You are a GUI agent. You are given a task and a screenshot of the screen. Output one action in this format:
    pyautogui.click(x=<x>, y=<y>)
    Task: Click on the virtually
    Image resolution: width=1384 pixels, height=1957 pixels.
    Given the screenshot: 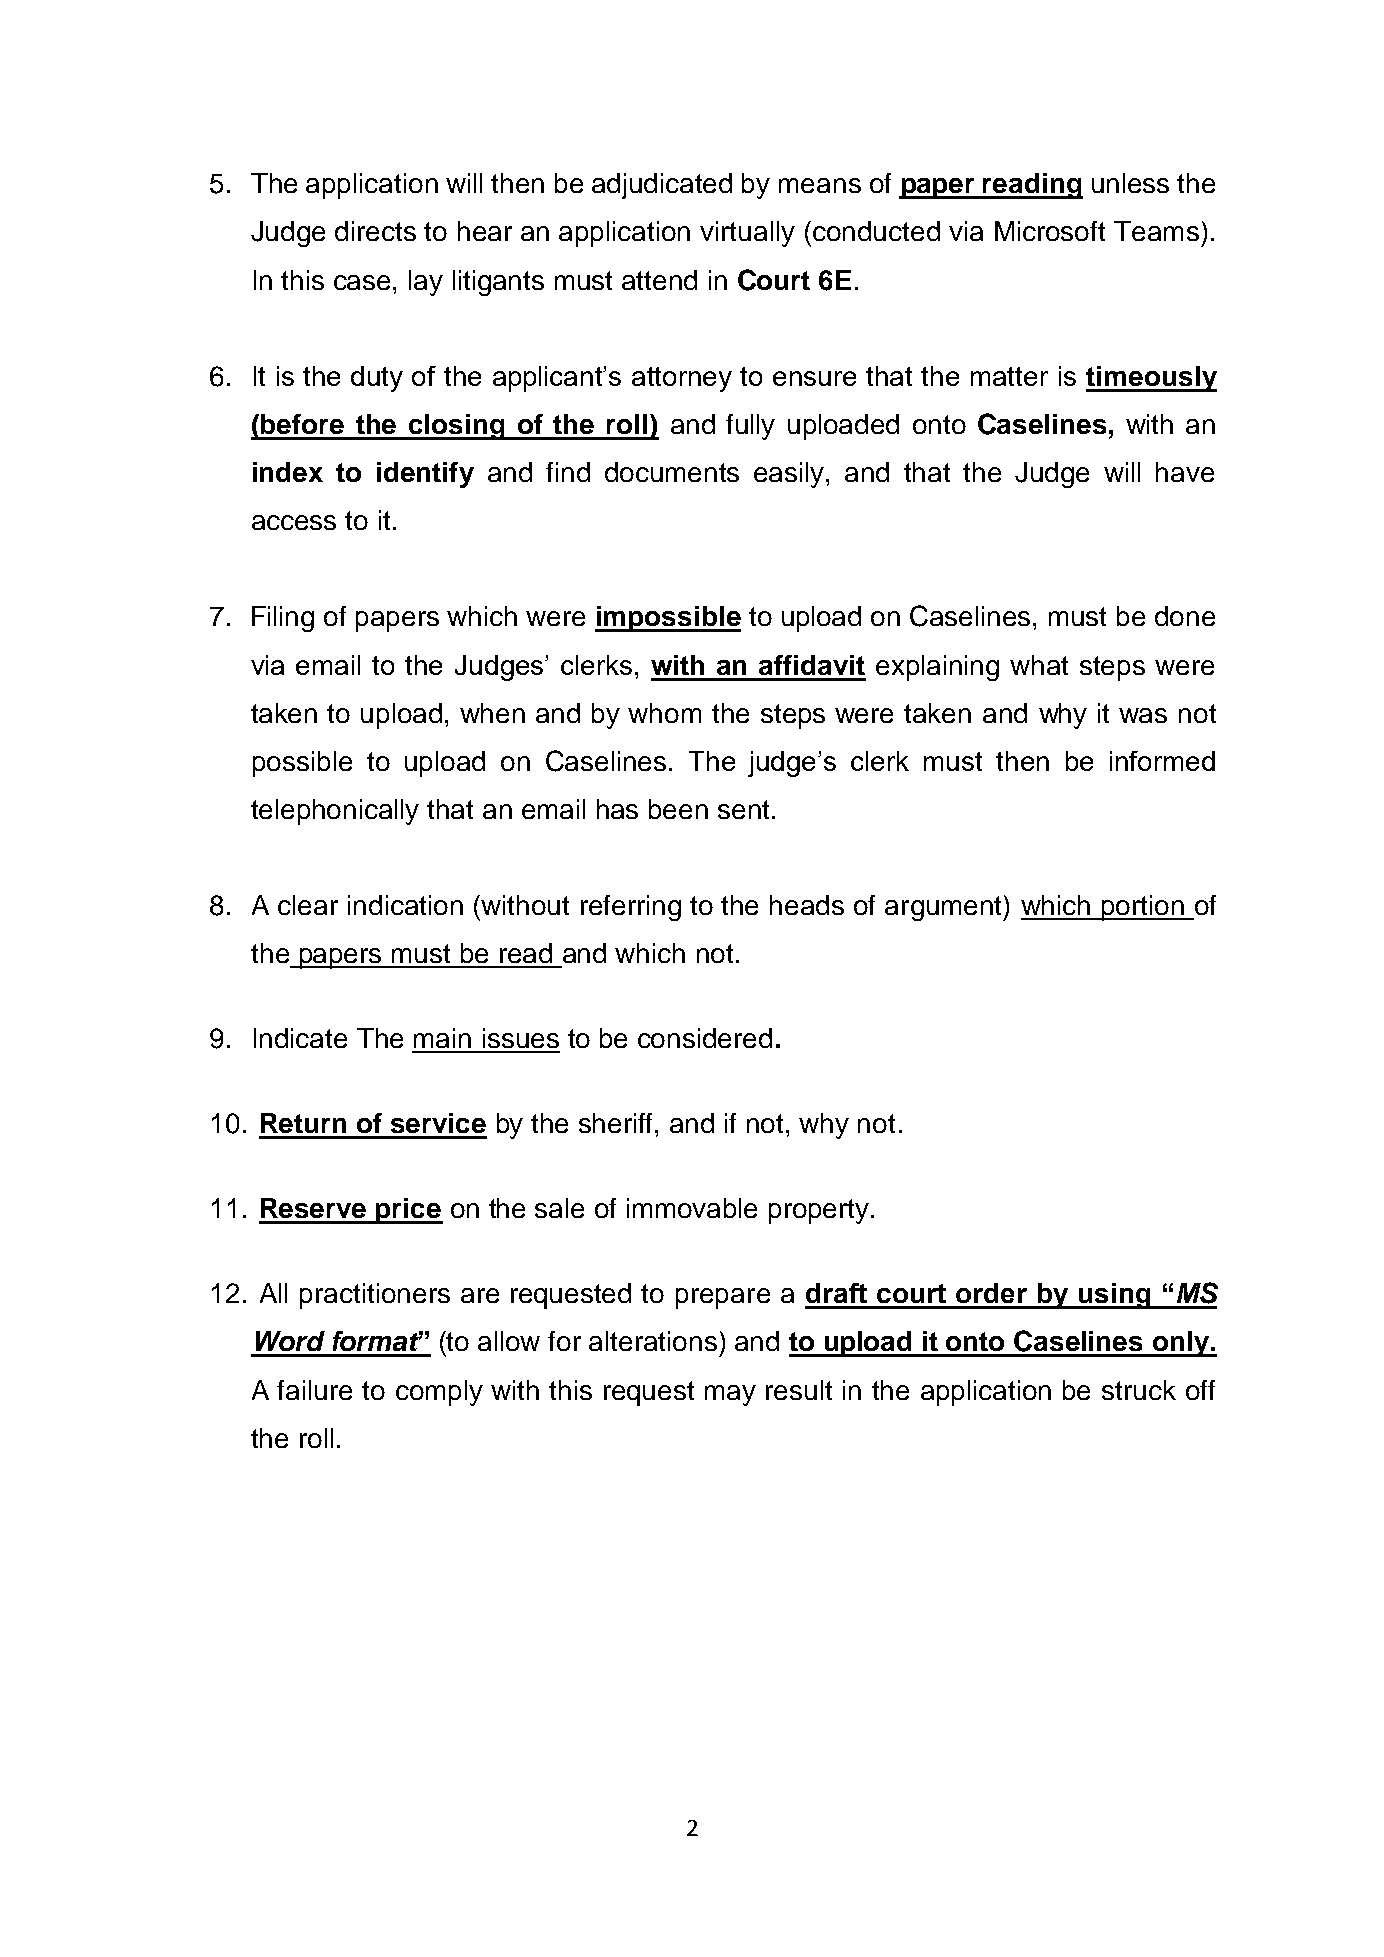 What is the action you would take?
    pyautogui.click(x=747, y=234)
